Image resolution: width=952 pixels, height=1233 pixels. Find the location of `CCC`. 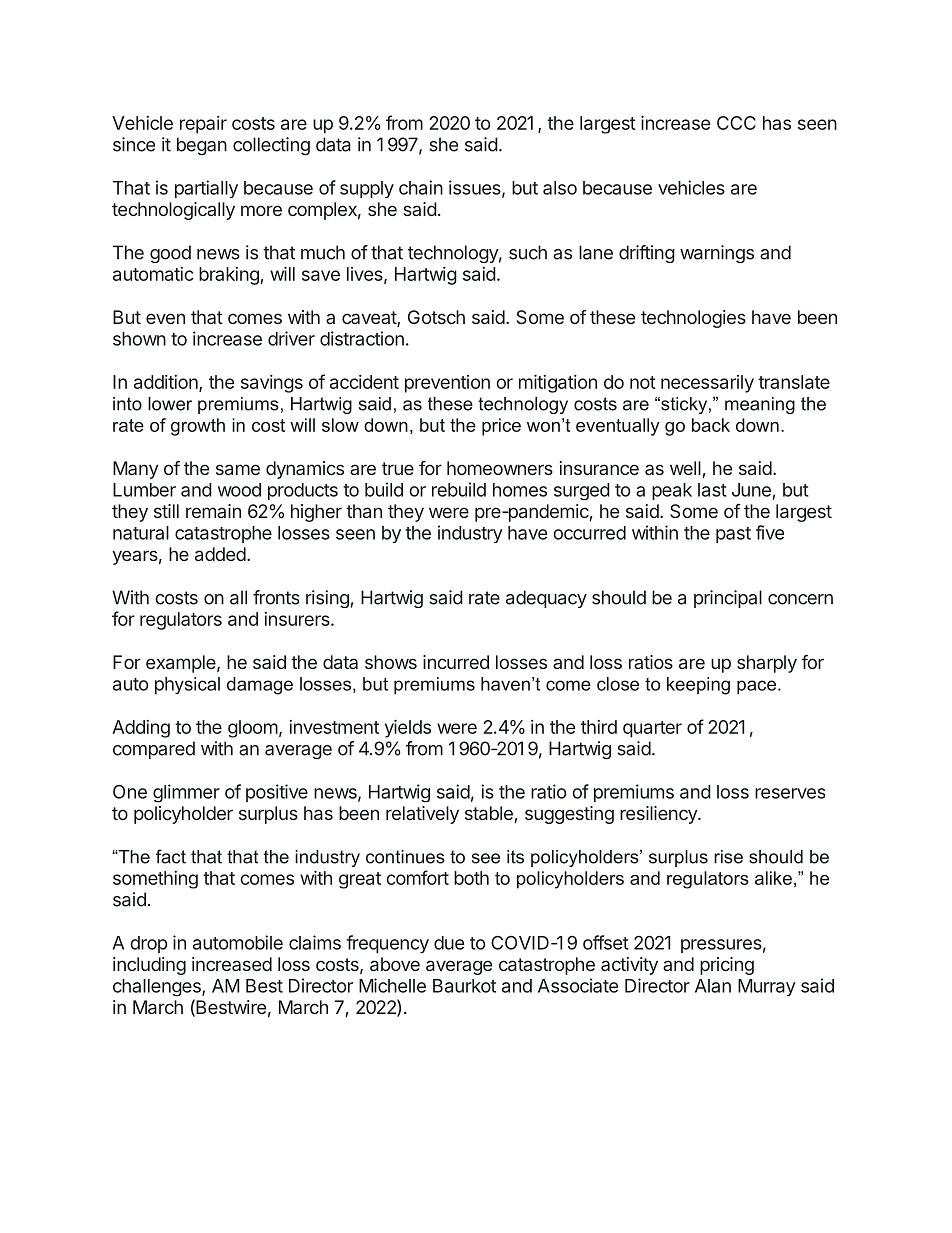

CCC is located at coordinates (736, 123).
